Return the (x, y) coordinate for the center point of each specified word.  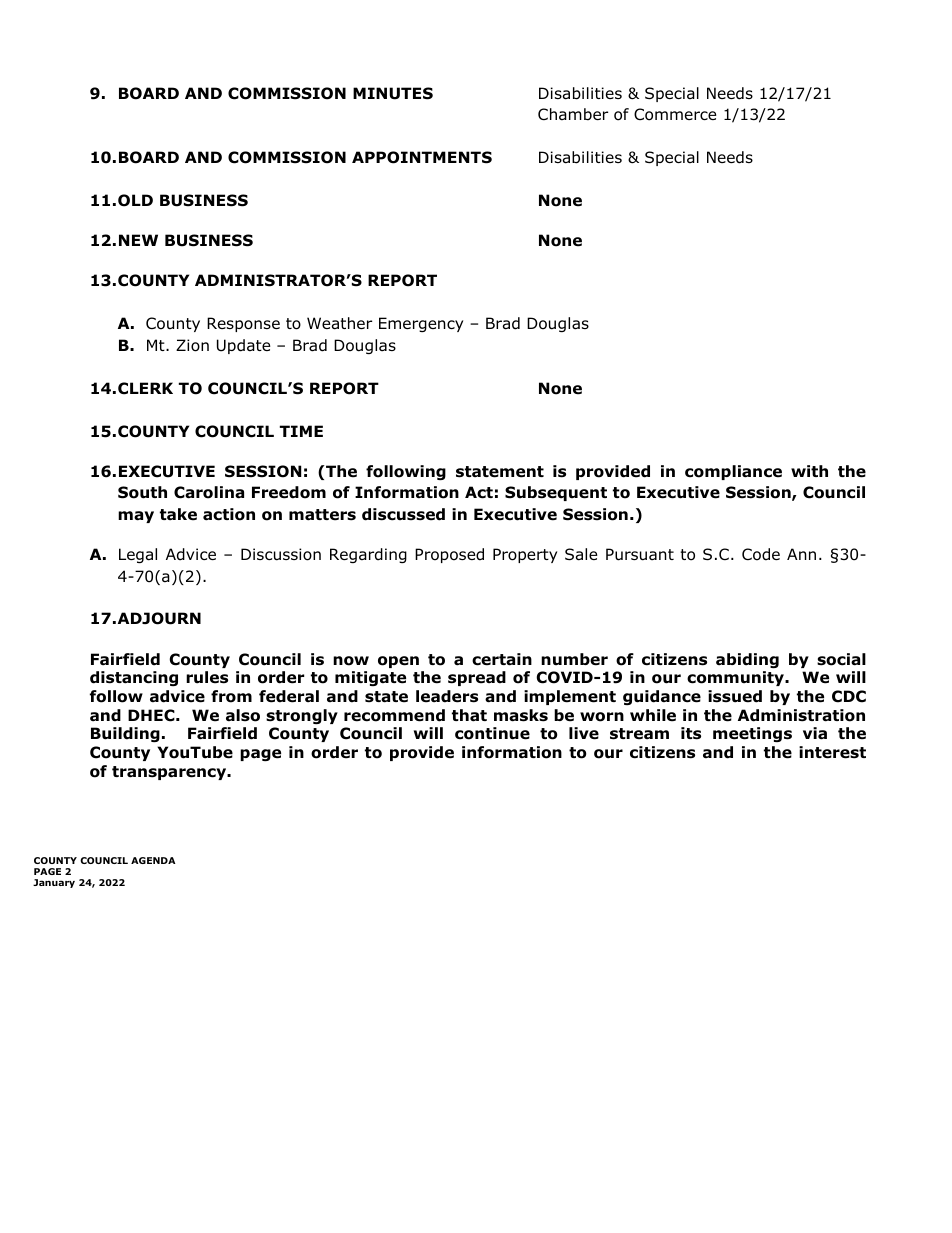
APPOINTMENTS (422, 157)
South (142, 492)
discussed (403, 514)
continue (492, 733)
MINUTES (393, 93)
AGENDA (153, 860)
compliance (733, 472)
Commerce (675, 114)
